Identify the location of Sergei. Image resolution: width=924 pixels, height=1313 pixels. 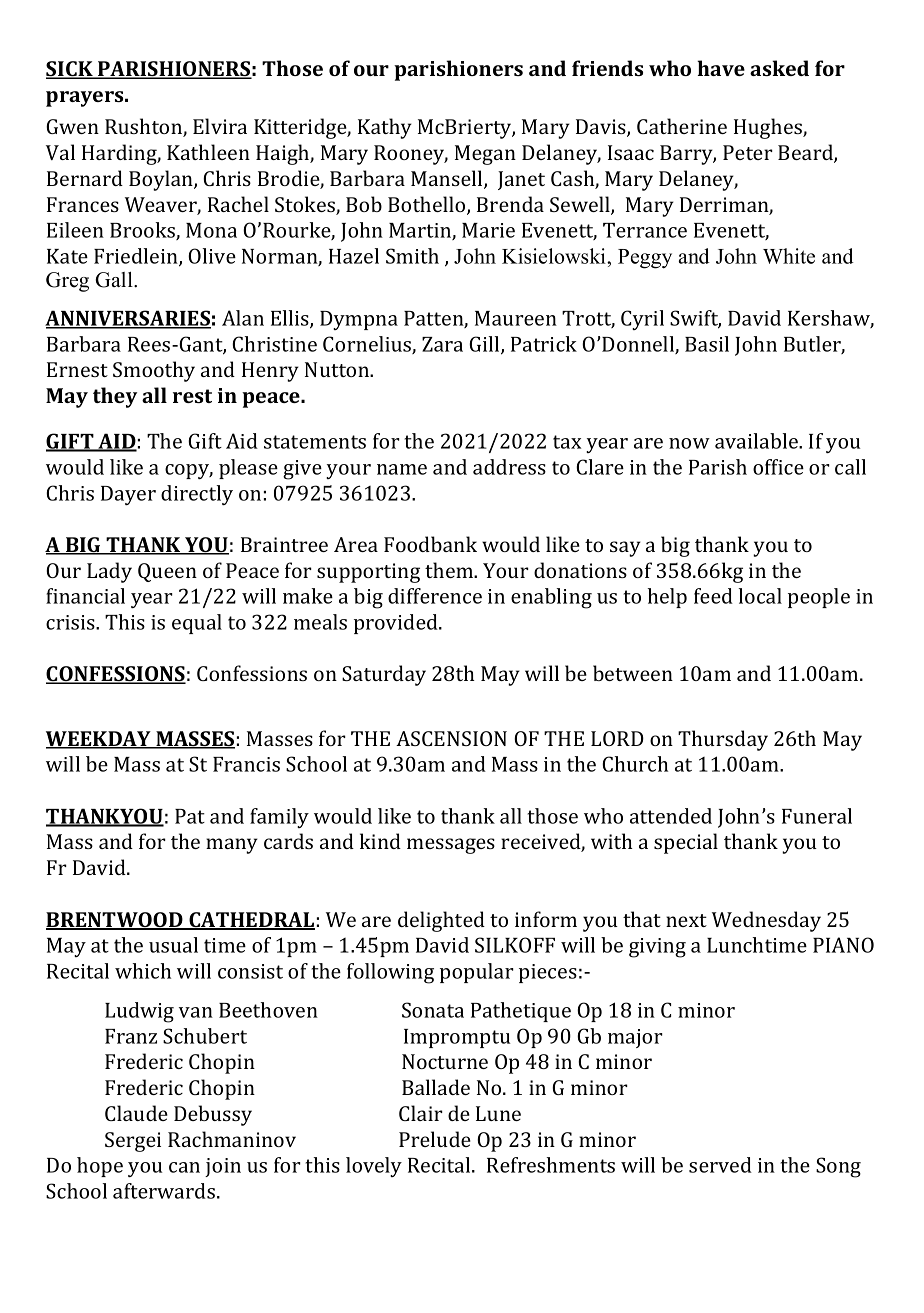
(133, 1142).
